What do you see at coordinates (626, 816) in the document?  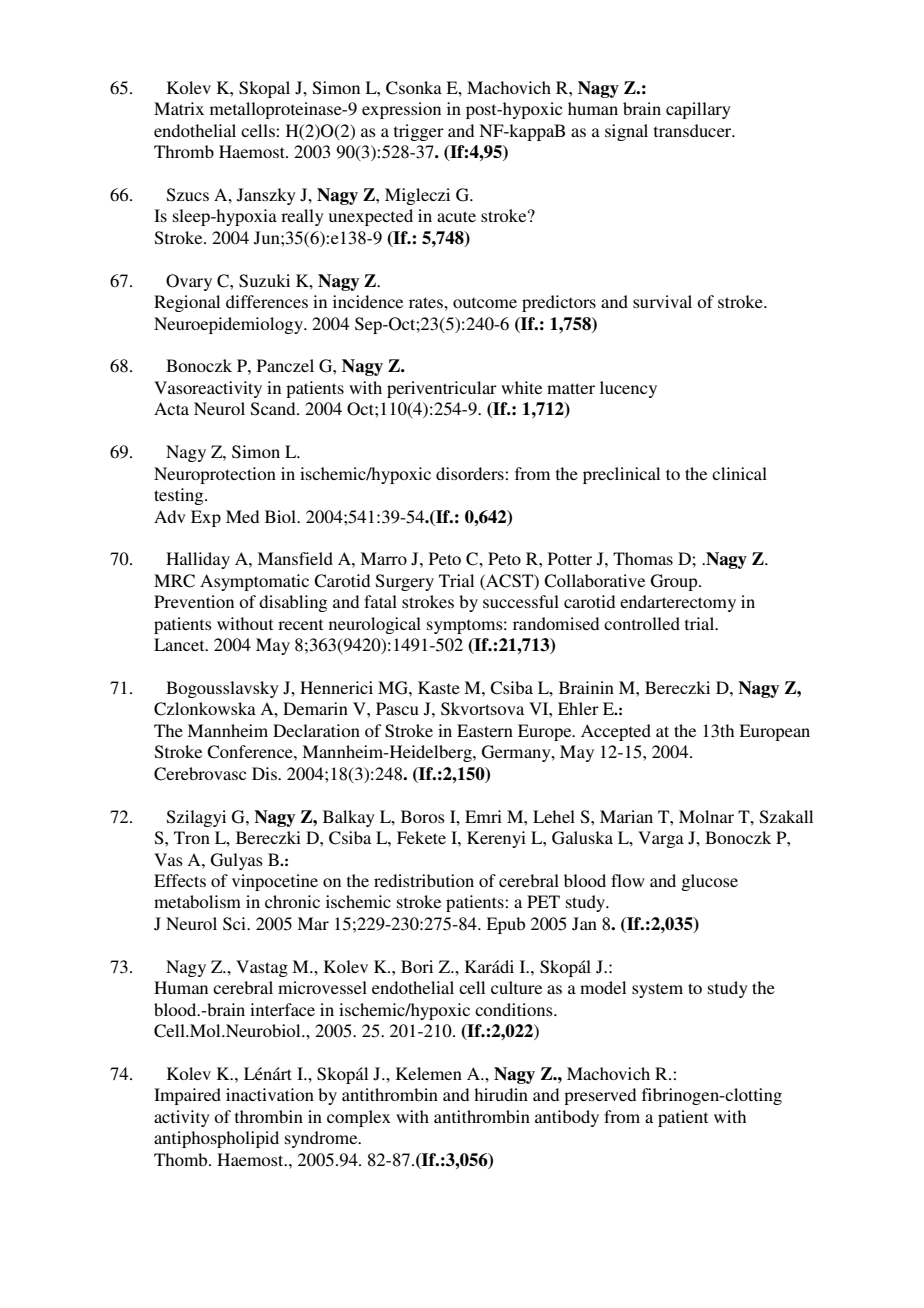 I see `Marian` at bounding box center [626, 816].
